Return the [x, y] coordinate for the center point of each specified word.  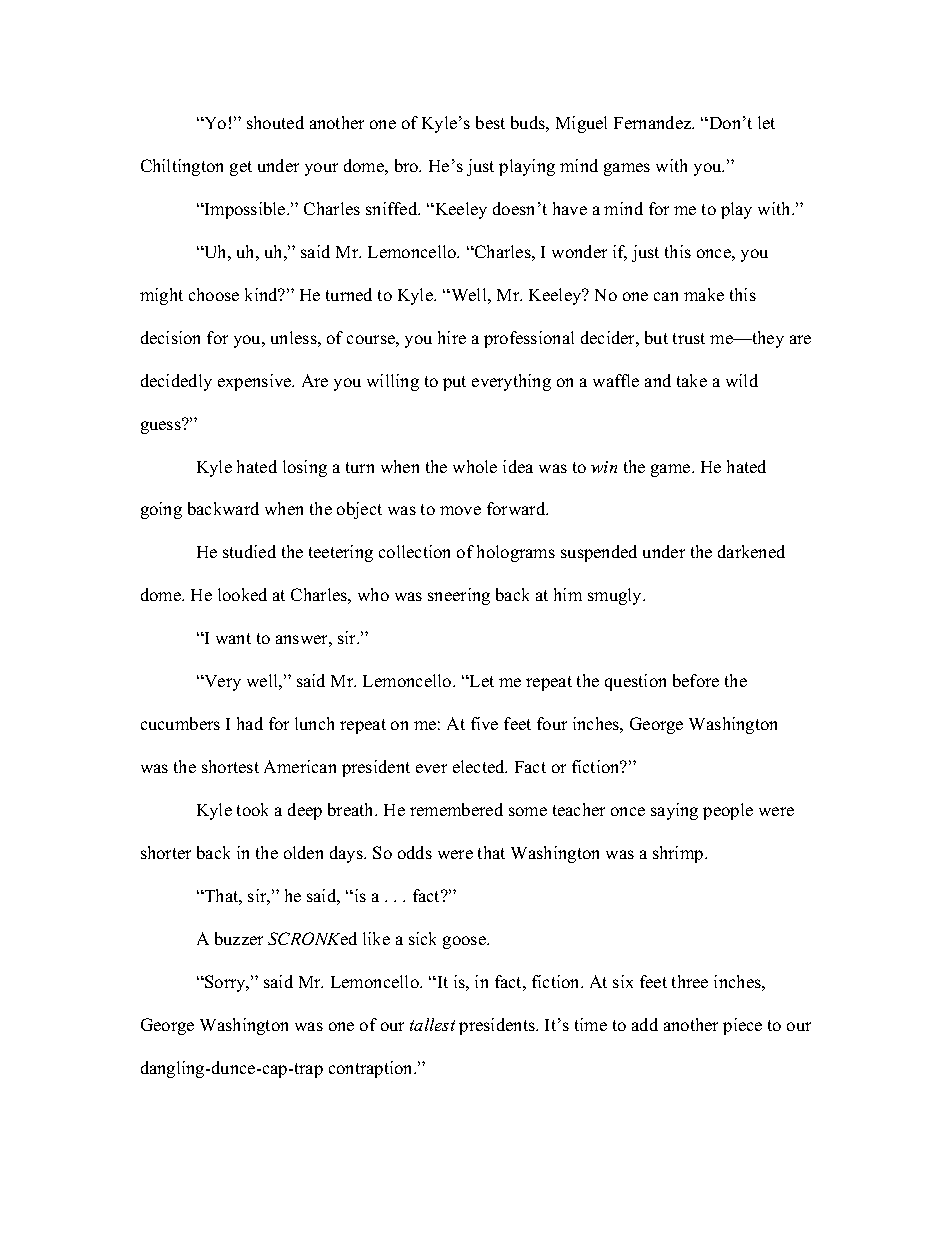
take [692, 380]
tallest [432, 1024]
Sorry [225, 983]
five [484, 723]
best [490, 122]
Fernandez [654, 122]
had [250, 723]
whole [475, 466]
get [241, 168]
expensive [256, 382]
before [696, 680]
